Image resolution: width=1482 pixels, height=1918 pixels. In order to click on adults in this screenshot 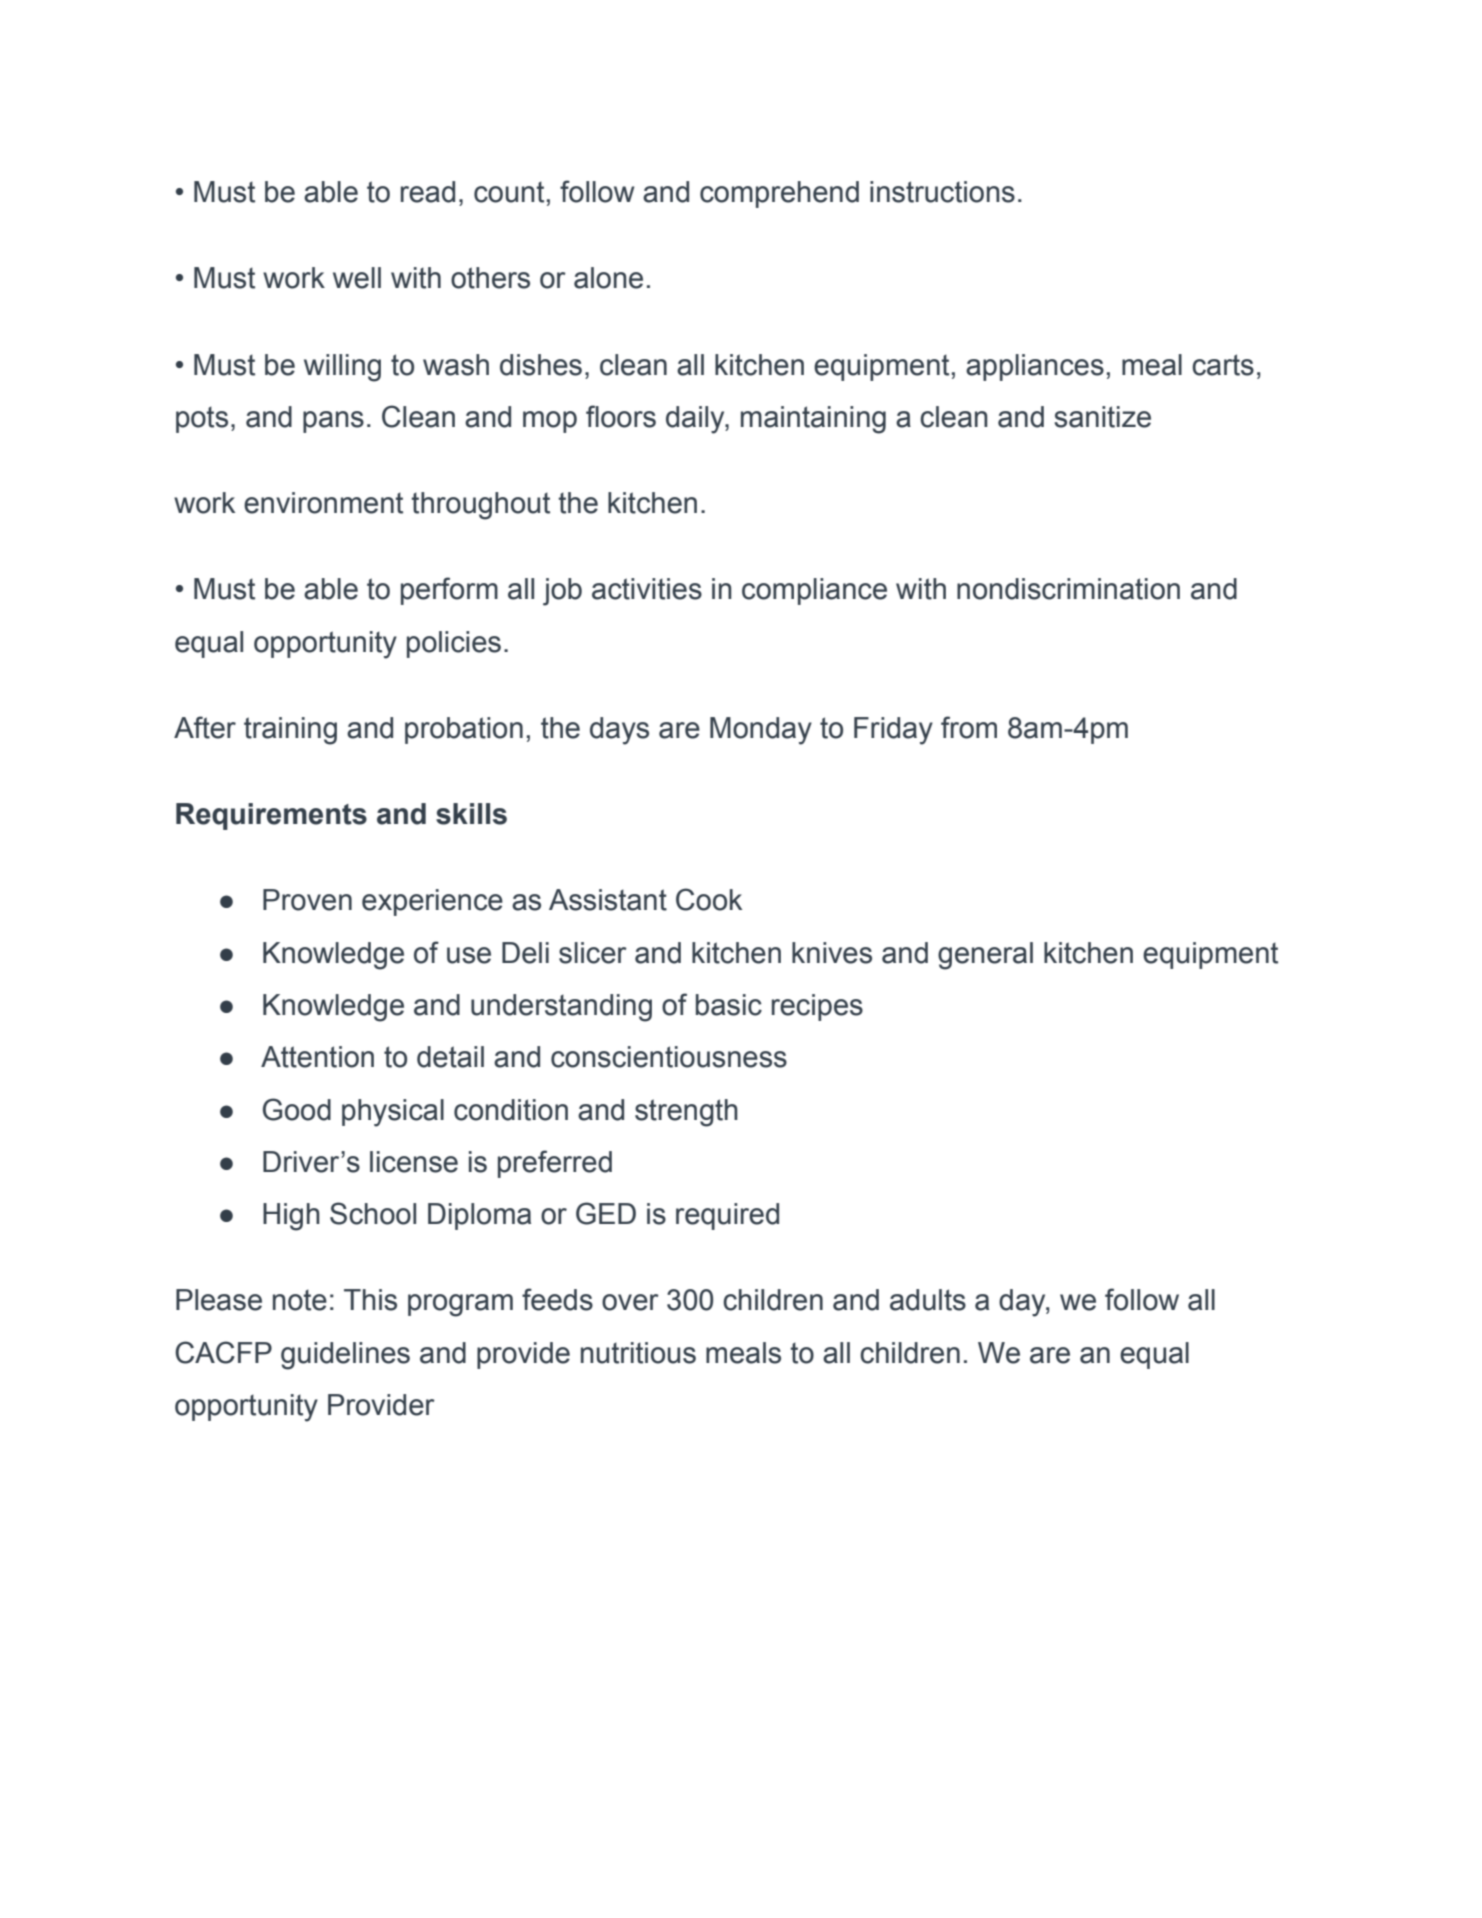, I will do `click(928, 1300)`.
